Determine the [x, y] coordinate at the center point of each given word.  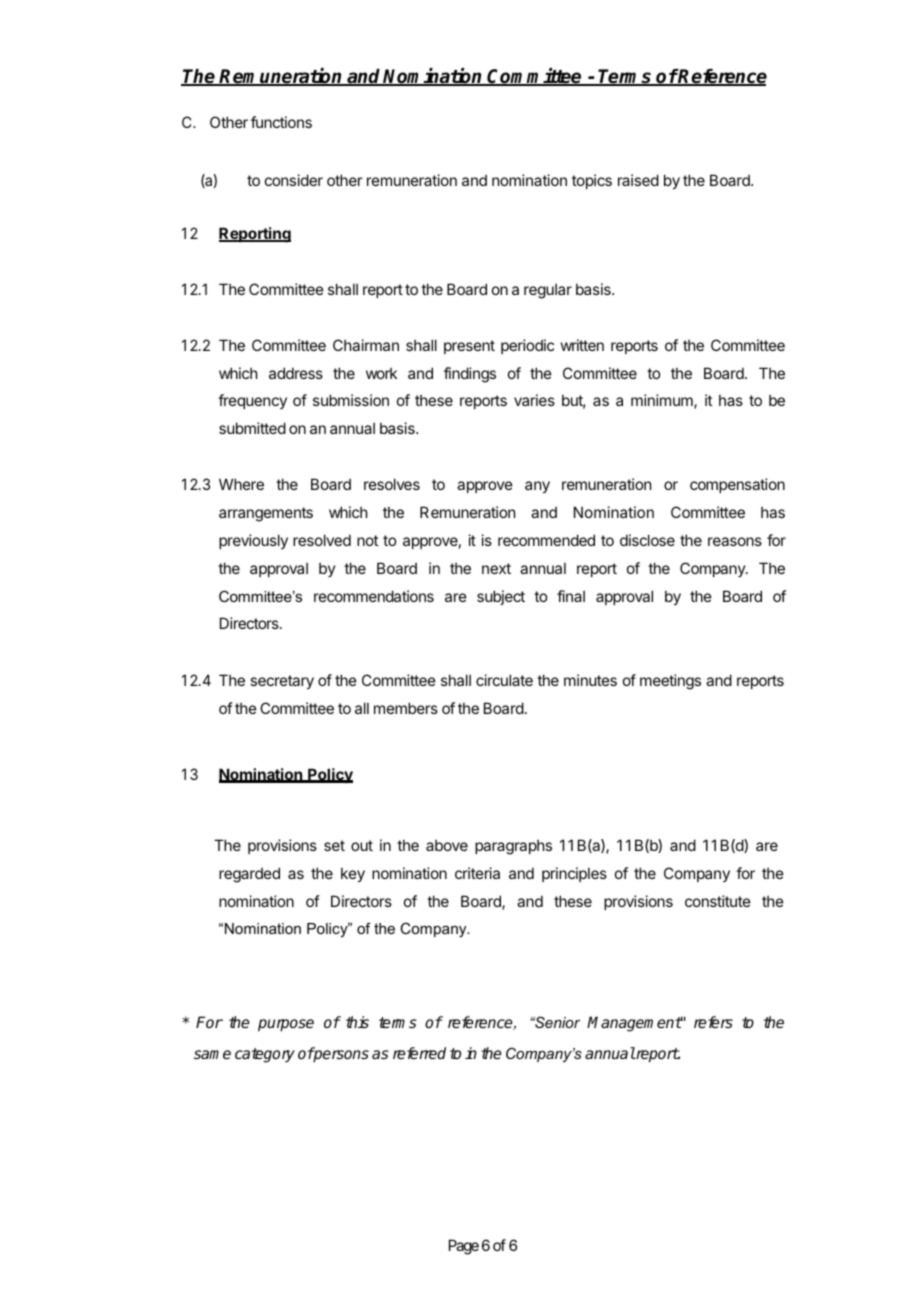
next [496, 568]
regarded [249, 875]
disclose [647, 540]
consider [294, 180]
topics [592, 181]
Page [464, 1247]
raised [638, 180]
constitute [718, 901]
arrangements [266, 514]
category [265, 1055]
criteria [477, 873]
